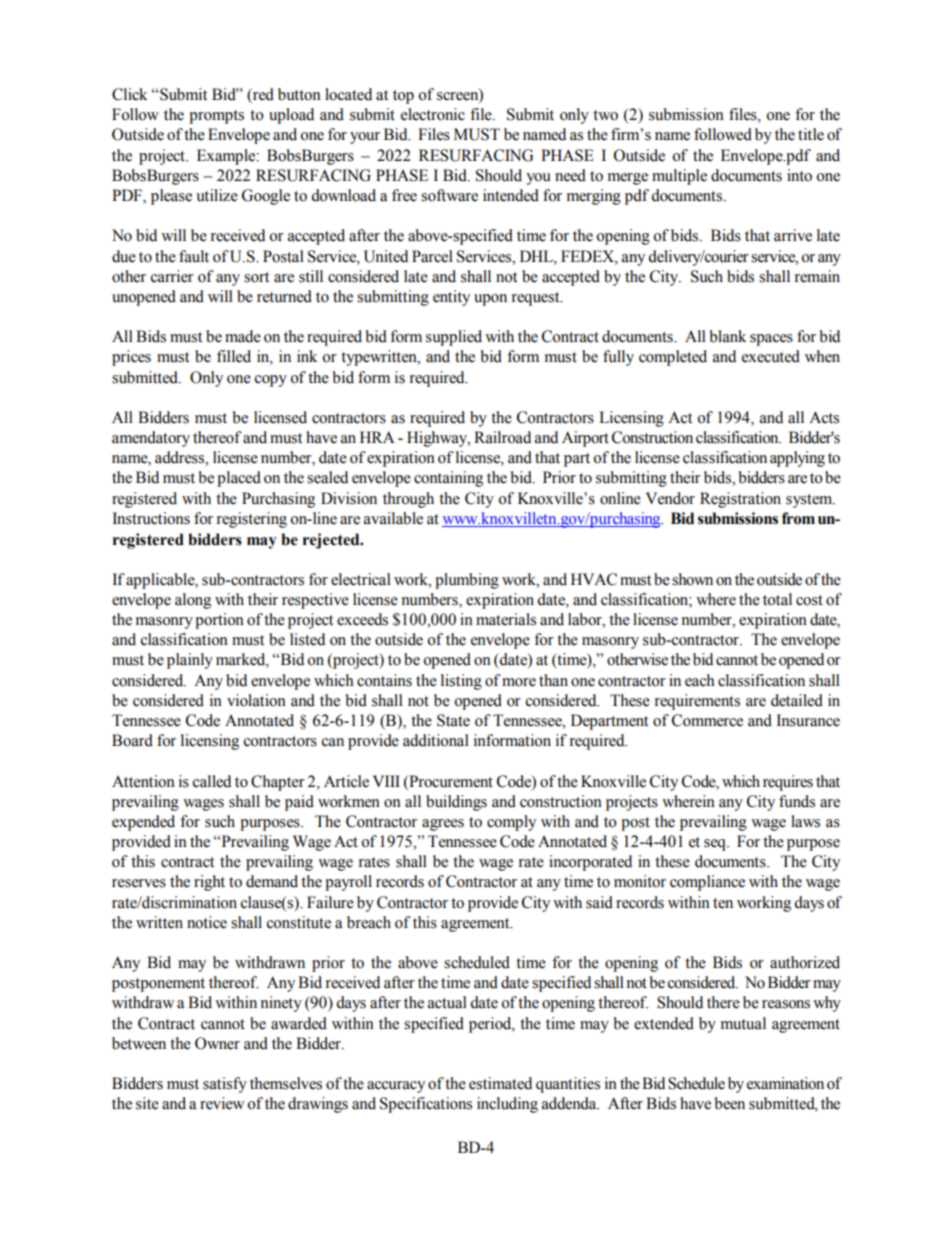 This screenshot has width=952, height=1233. I want to click on estimated, so click(500, 1083).
